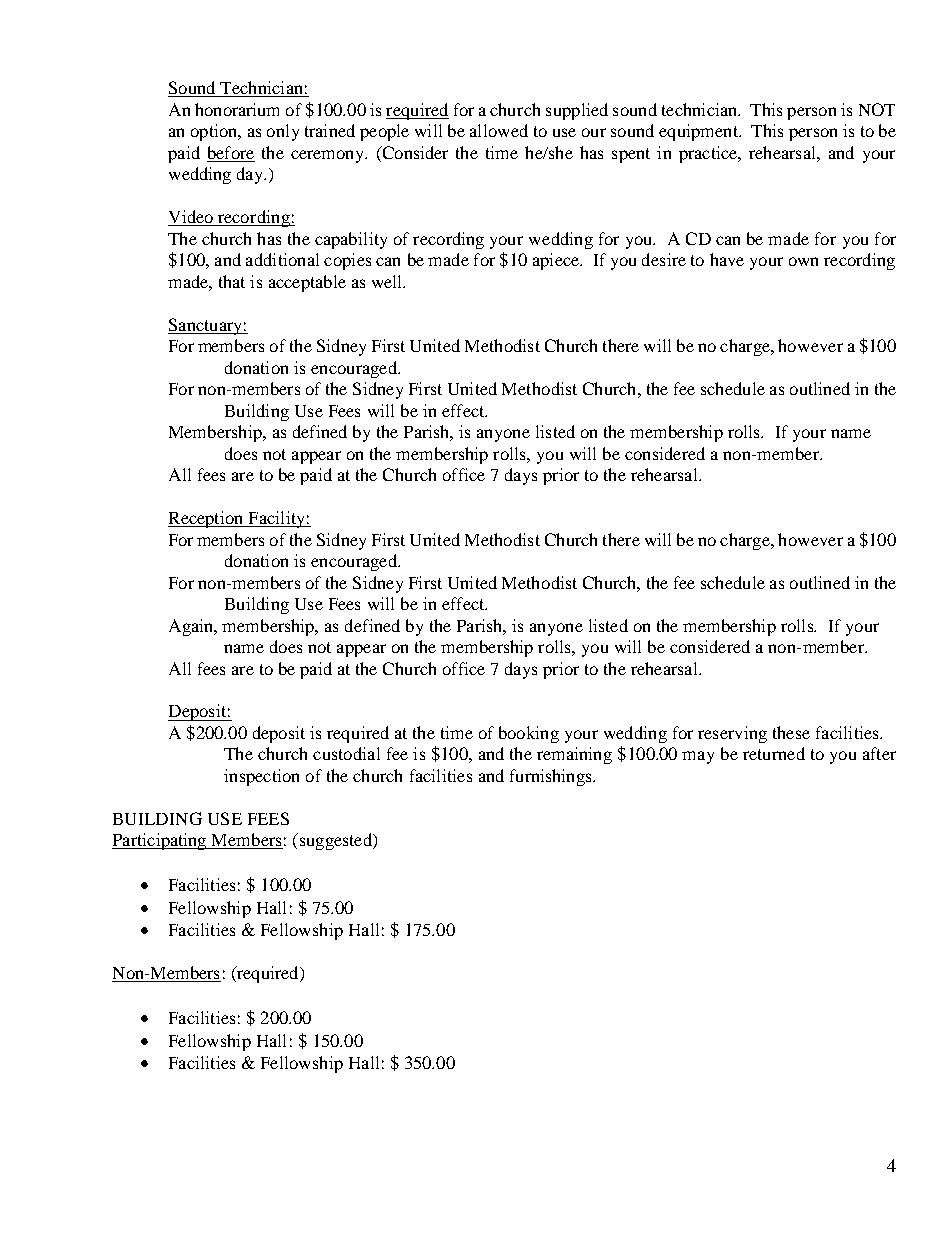  What do you see at coordinates (192, 627) in the screenshot?
I see `Again` at bounding box center [192, 627].
